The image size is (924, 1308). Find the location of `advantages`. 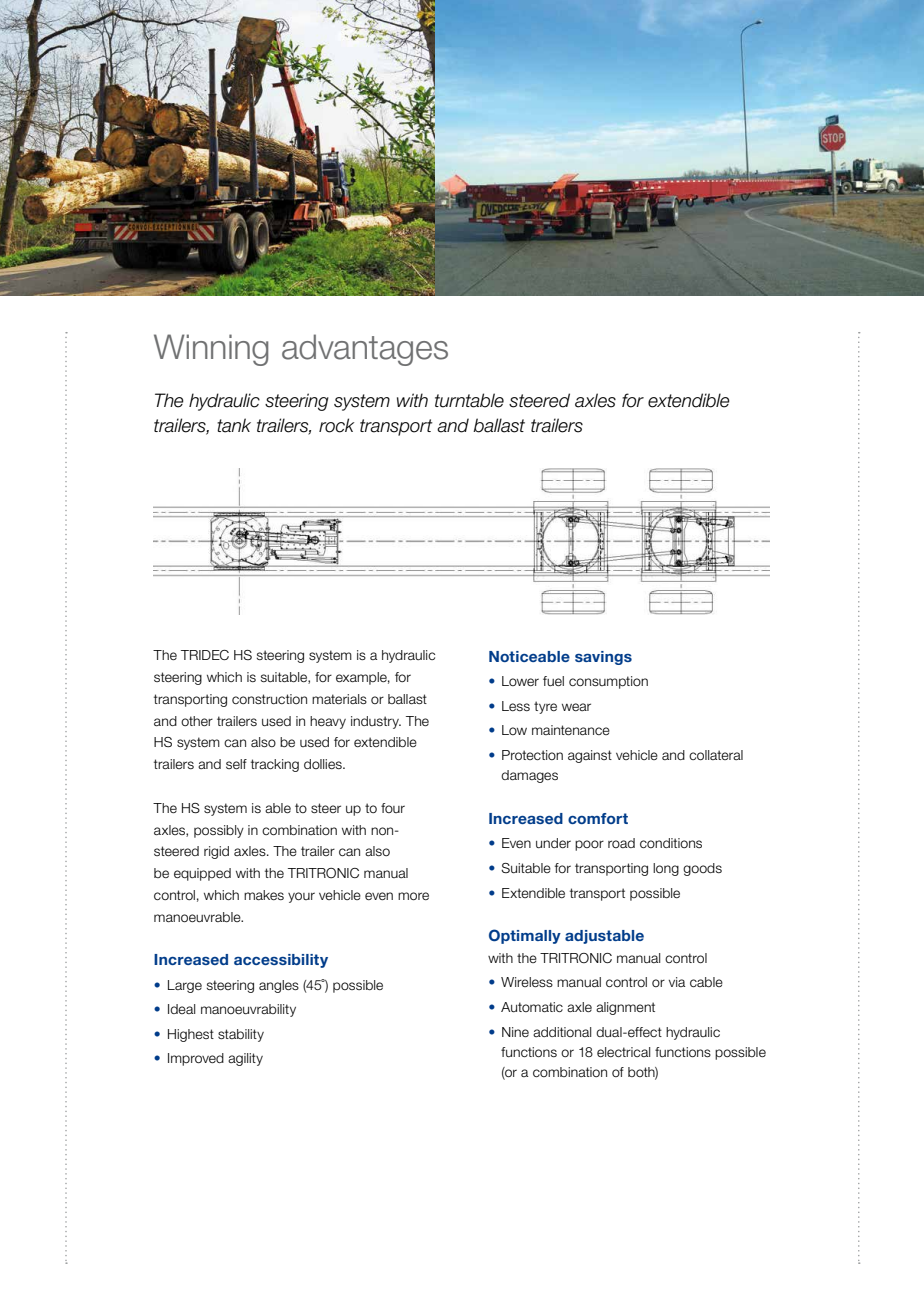

advantages is located at coordinates (365, 350).
